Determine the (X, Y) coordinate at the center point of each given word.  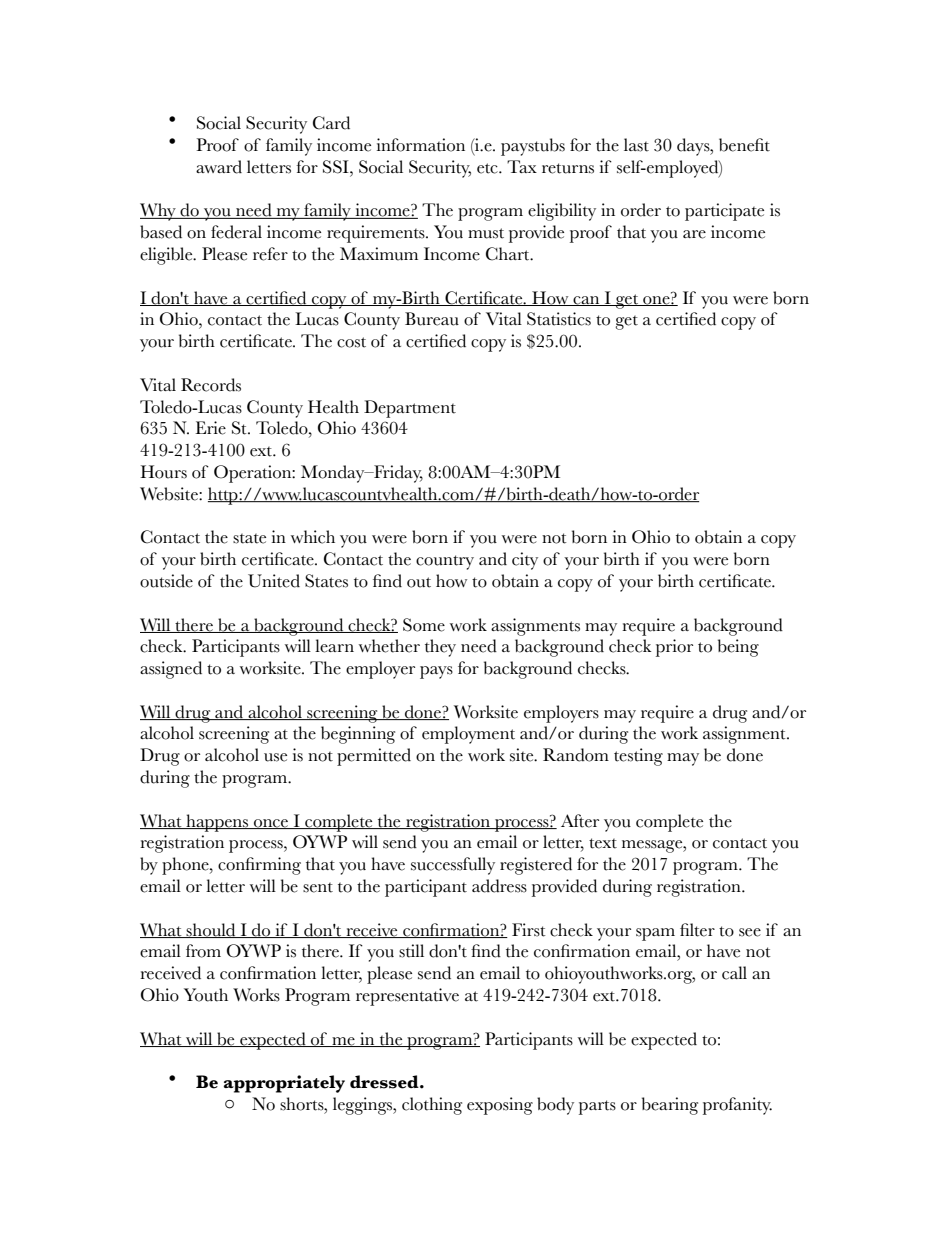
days (694, 147)
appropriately (284, 1084)
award (219, 167)
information (421, 145)
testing (638, 757)
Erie (210, 428)
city (525, 561)
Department (410, 409)
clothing (432, 1106)
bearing (670, 1106)
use (275, 757)
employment (468, 735)
